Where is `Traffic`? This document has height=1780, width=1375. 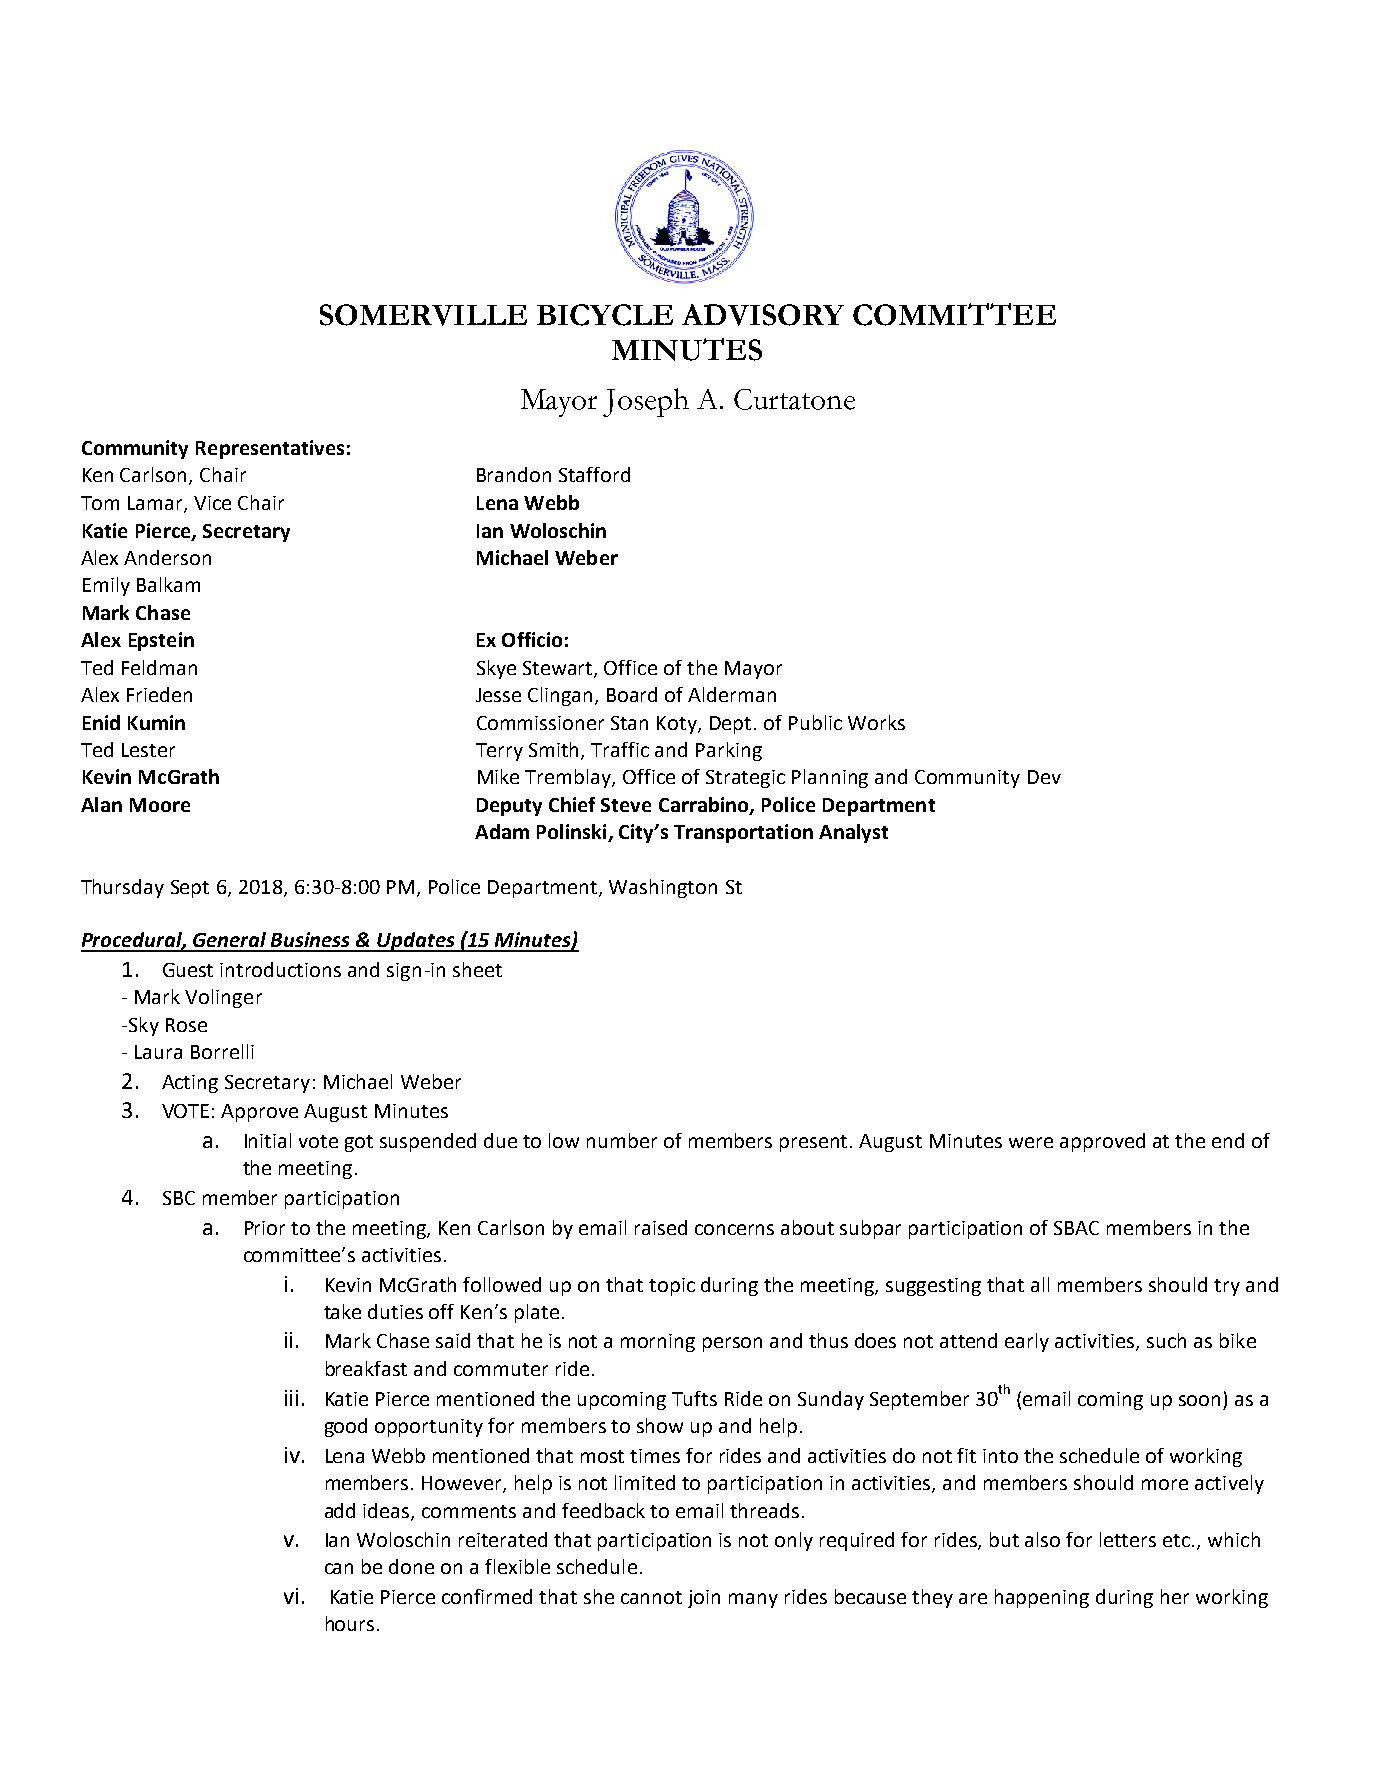 Traffic is located at coordinates (620, 749).
